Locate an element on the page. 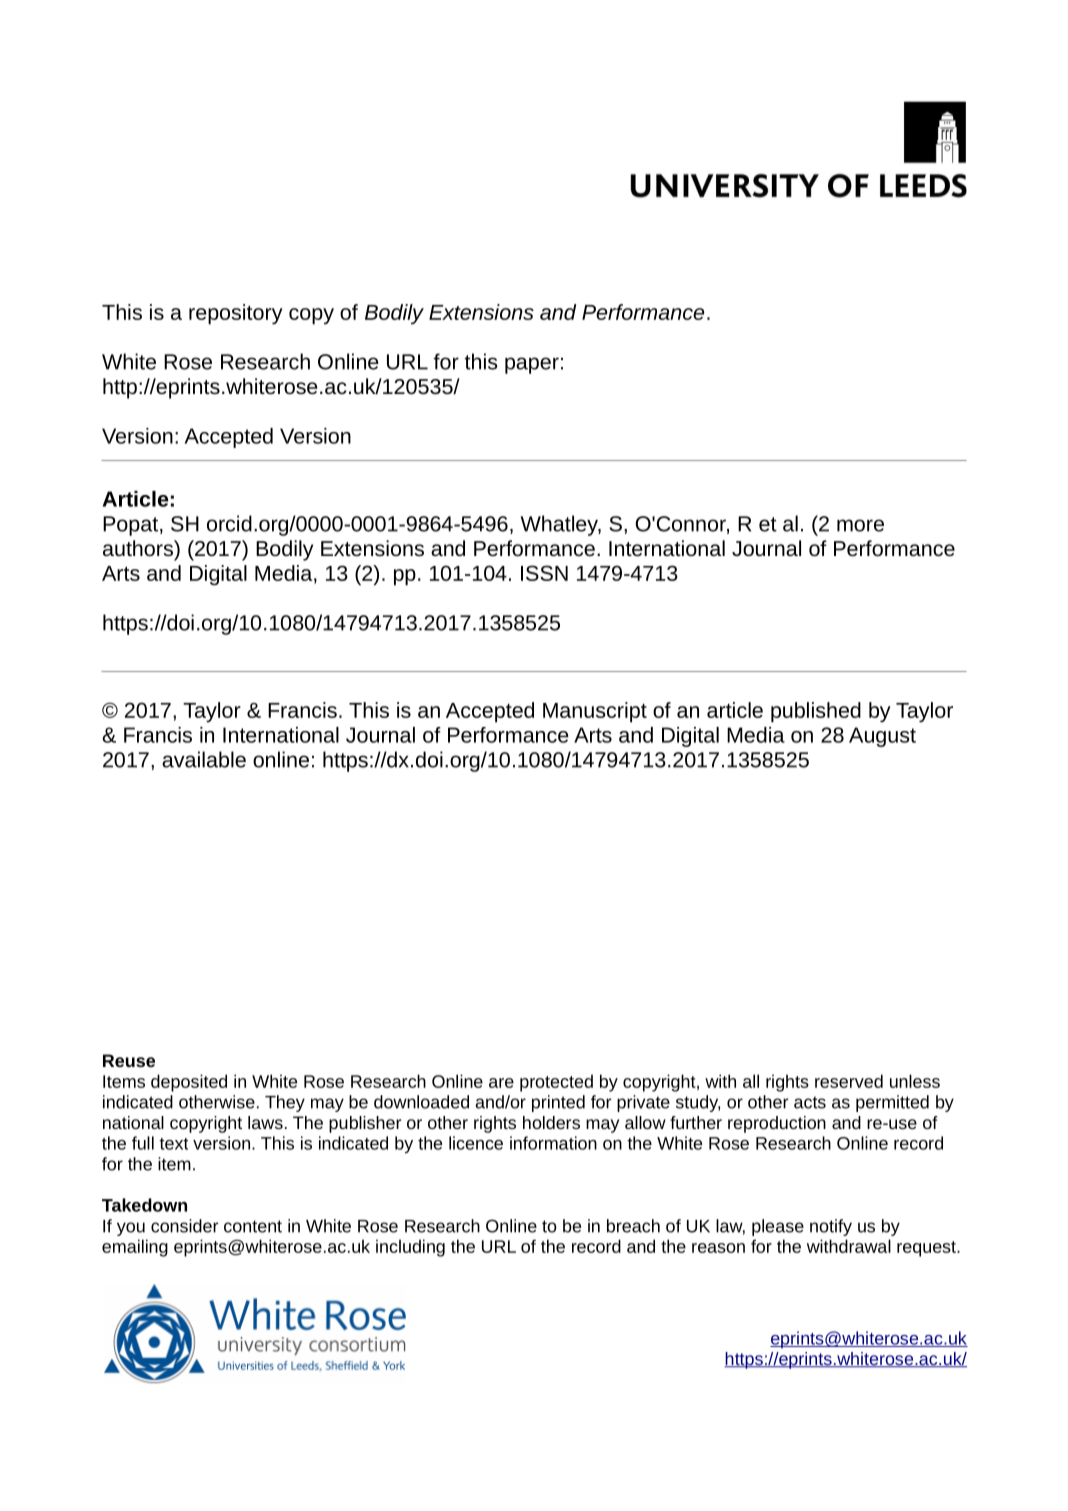  available is located at coordinates (204, 759).
